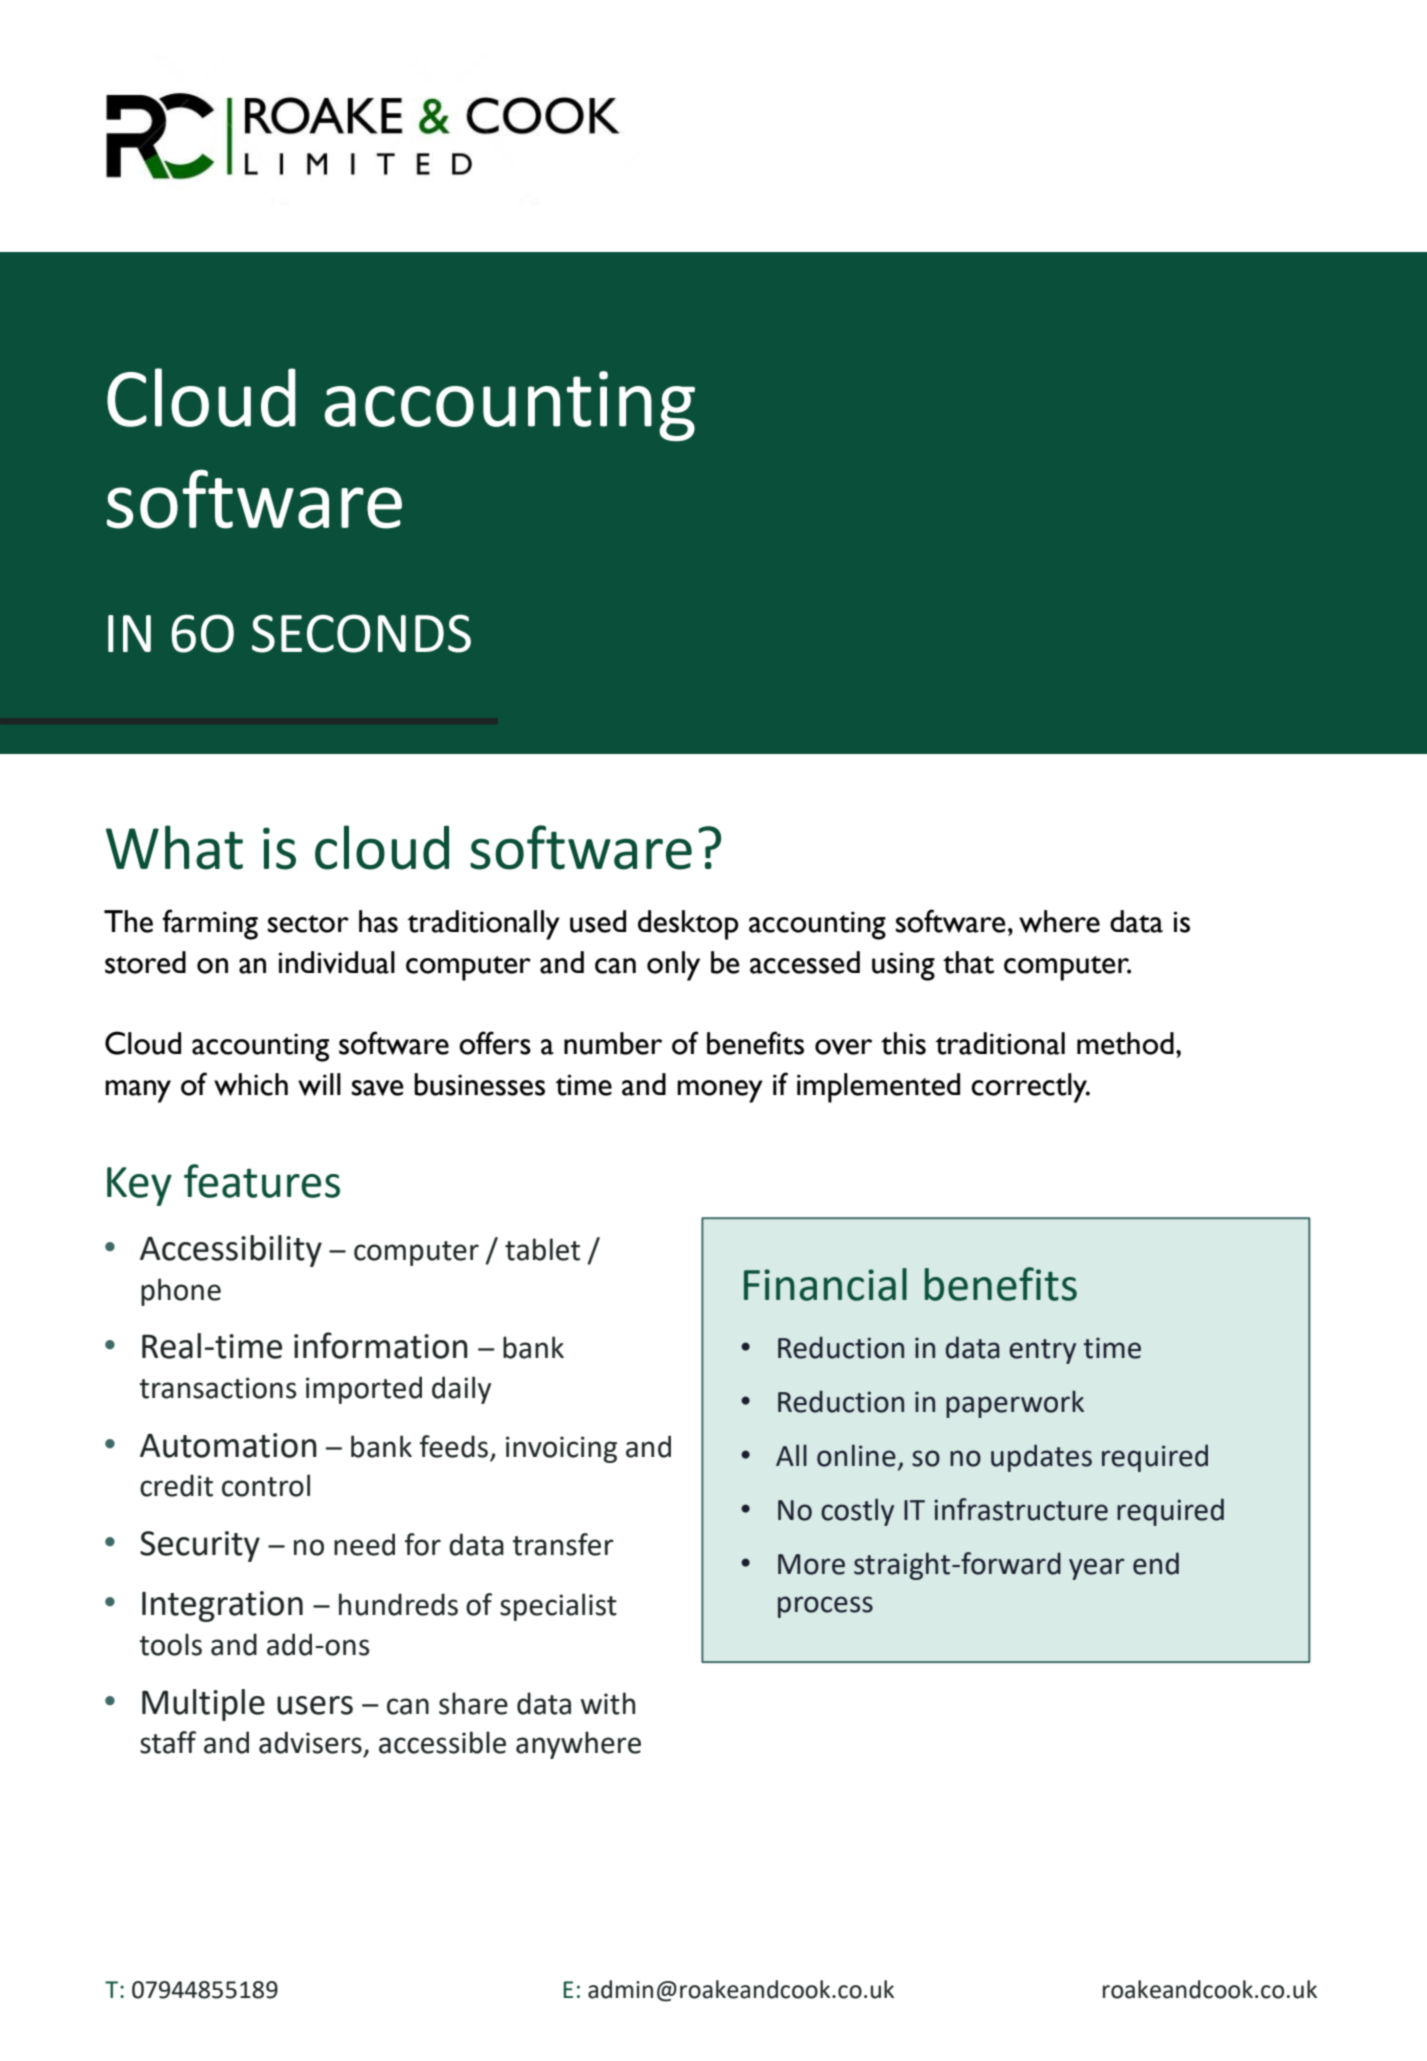 The width and height of the screenshot is (1427, 2061). What do you see at coordinates (1030, 1088) in the screenshot?
I see `correctly` at bounding box center [1030, 1088].
